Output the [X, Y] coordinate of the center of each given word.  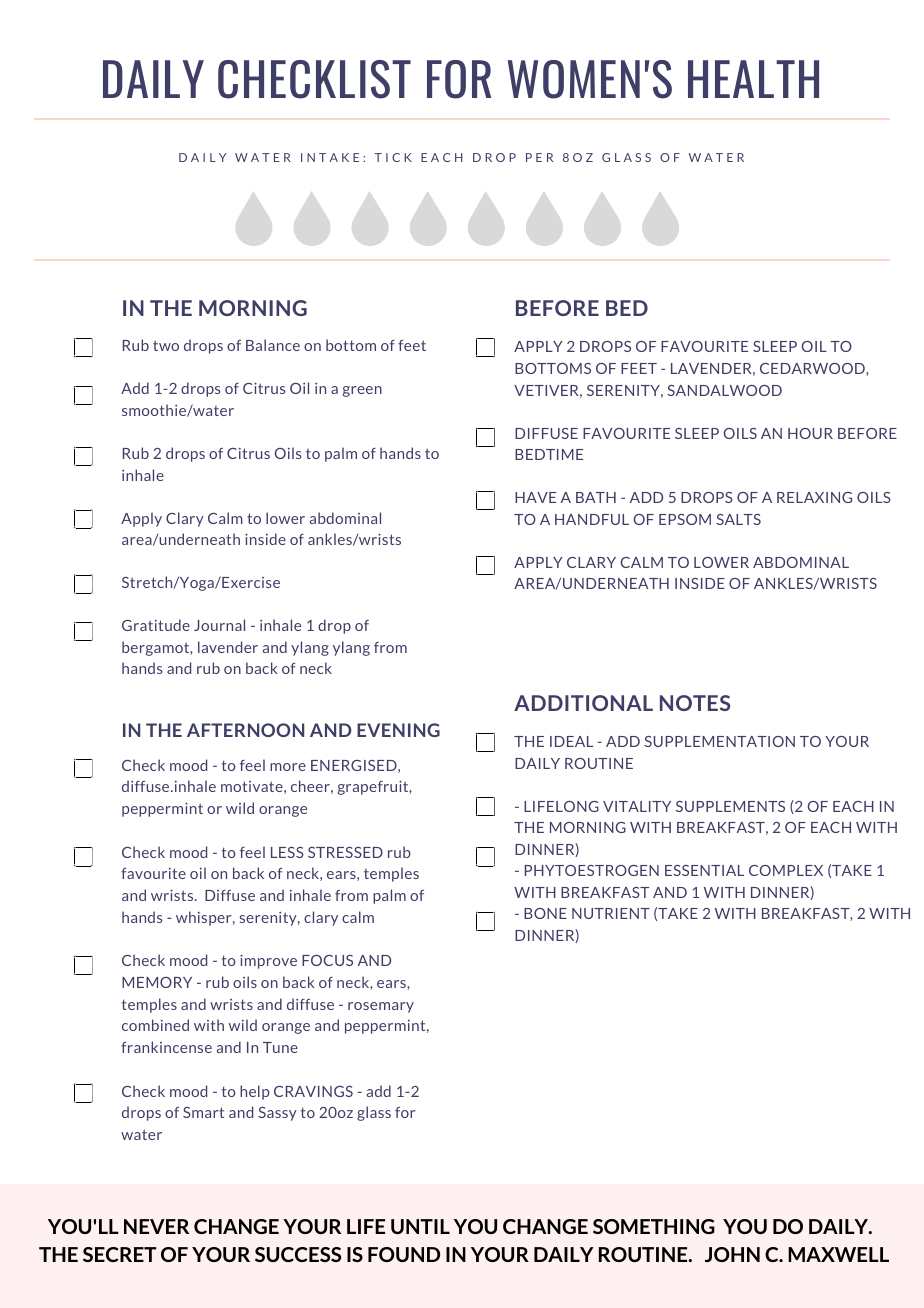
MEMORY [157, 982]
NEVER [156, 1226]
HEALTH [753, 79]
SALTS [738, 519]
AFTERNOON [245, 730]
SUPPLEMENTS [730, 806]
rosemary [381, 1007]
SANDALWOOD [724, 390]
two [166, 345]
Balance [273, 345]
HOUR [810, 433]
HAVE [535, 497]
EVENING [398, 730]
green [362, 391]
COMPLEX [786, 870]
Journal [219, 625]
